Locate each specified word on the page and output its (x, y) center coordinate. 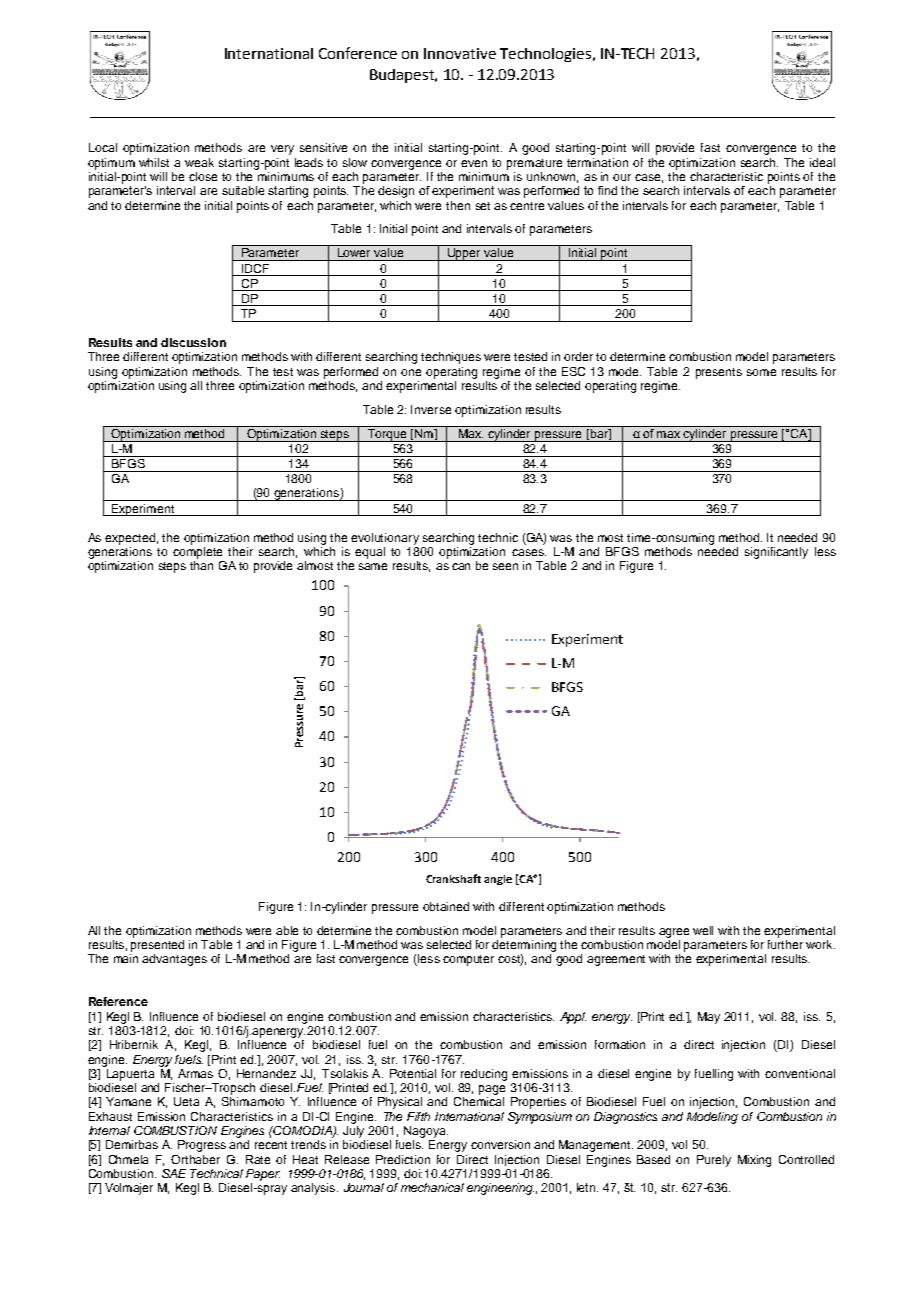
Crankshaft (453, 878)
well (703, 930)
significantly (776, 553)
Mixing (754, 1161)
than (201, 565)
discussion (193, 342)
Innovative (460, 53)
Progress (202, 1146)
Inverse (431, 409)
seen (505, 566)
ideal (822, 162)
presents (719, 373)
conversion (500, 1144)
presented (157, 946)
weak (199, 162)
